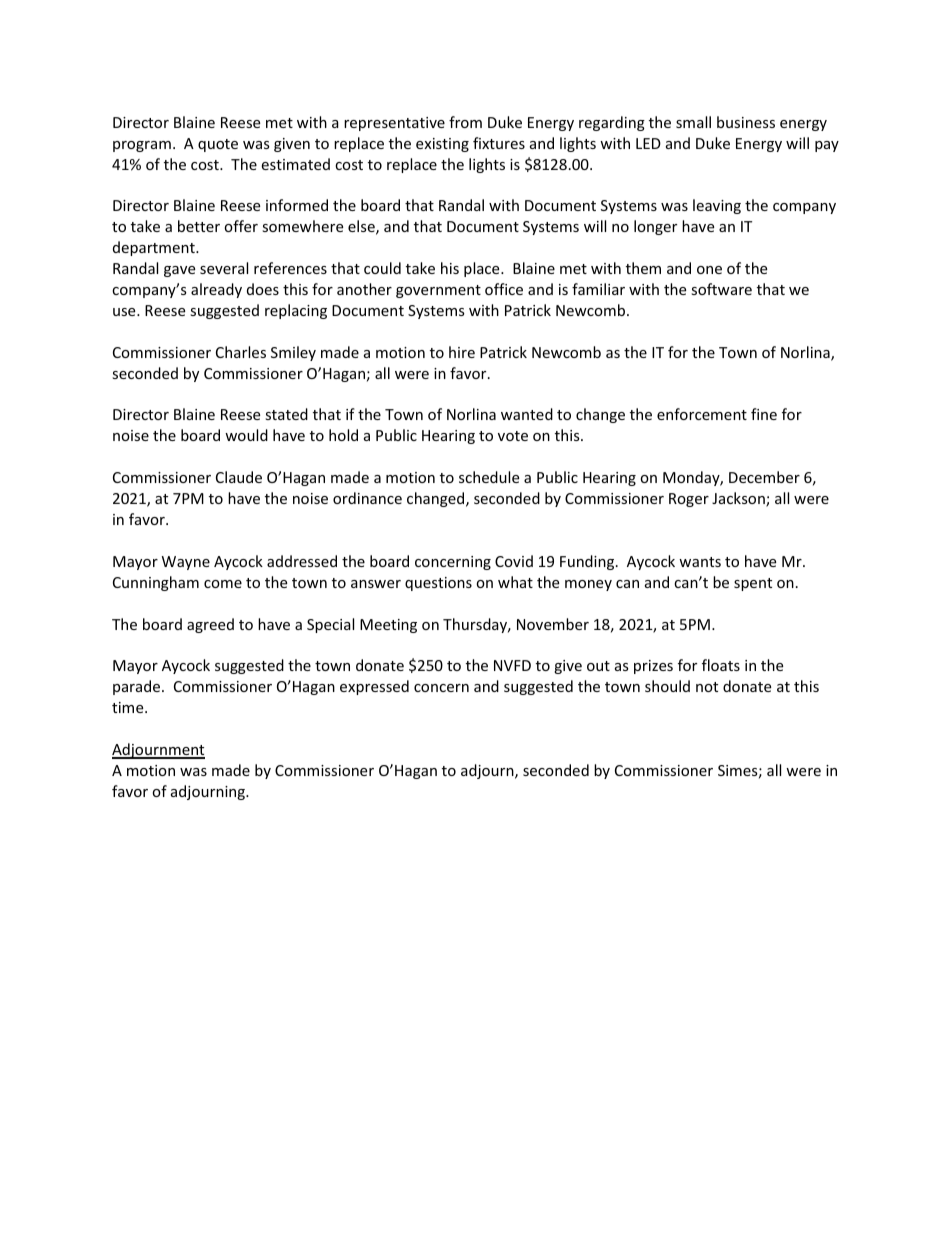 This screenshot has height=1233, width=952. I want to click on Wayne, so click(186, 563).
